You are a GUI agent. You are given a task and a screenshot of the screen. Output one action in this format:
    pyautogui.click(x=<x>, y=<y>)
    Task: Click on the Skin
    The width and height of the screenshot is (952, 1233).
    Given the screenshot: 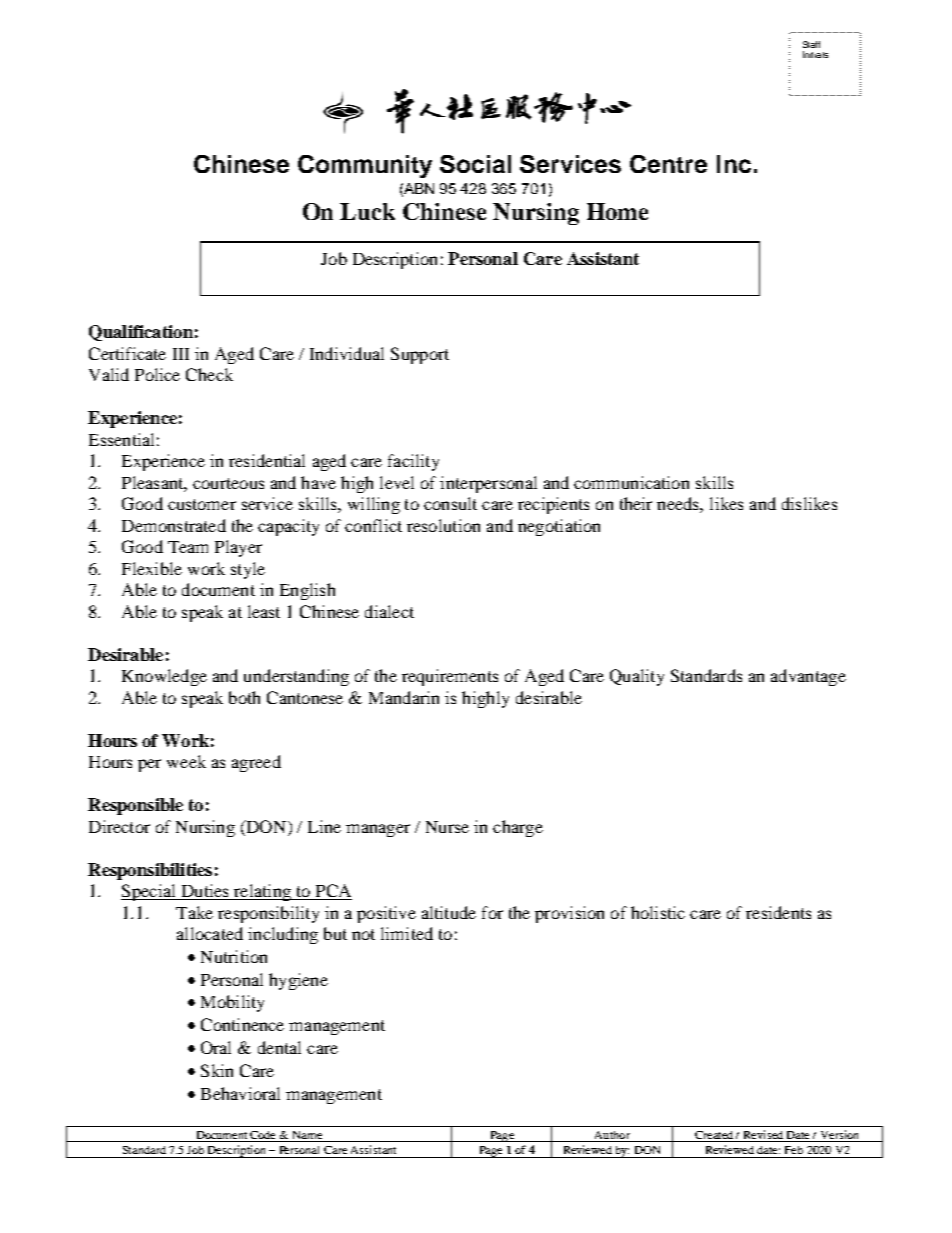 What is the action you would take?
    pyautogui.click(x=217, y=1070)
